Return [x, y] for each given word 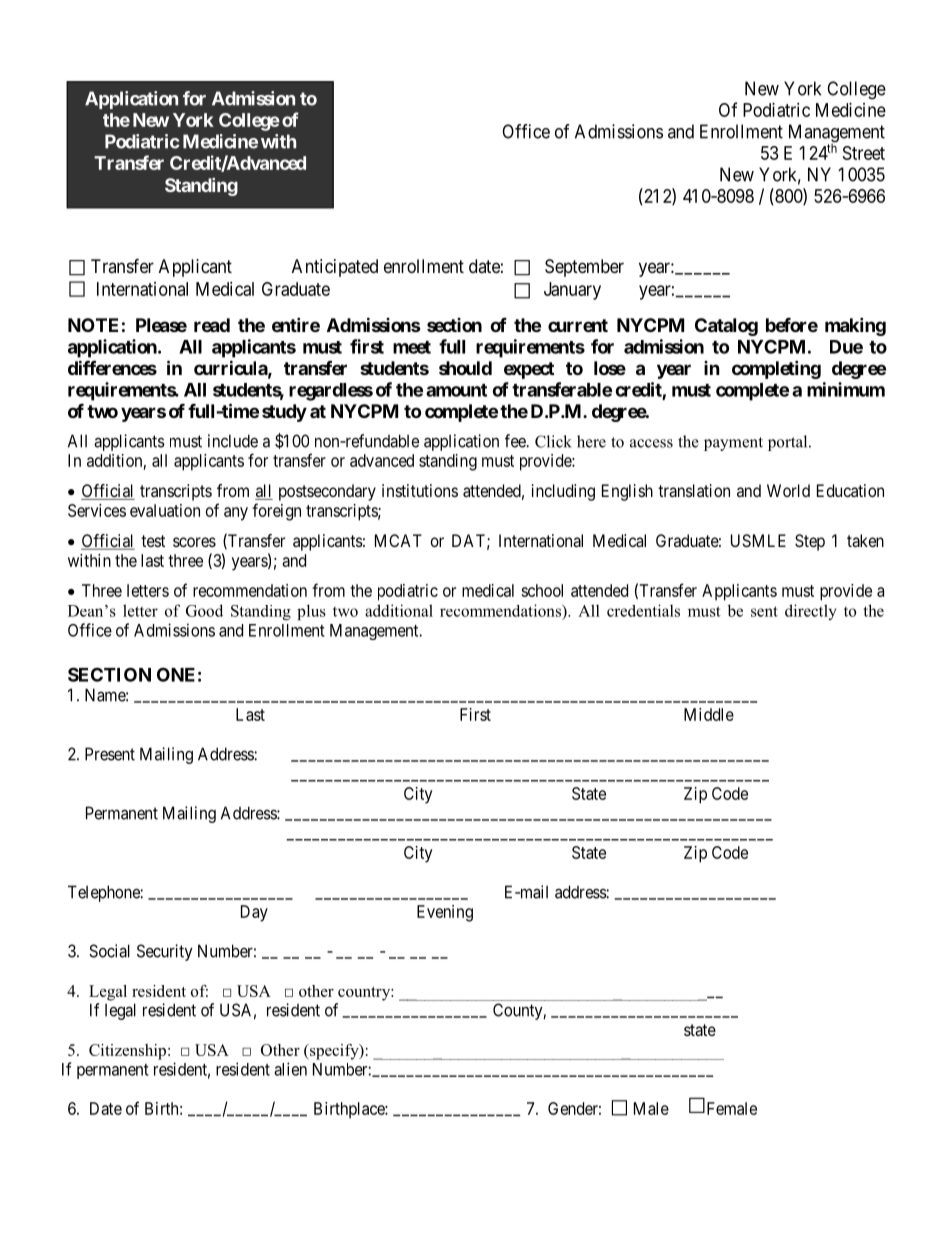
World [788, 490]
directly [811, 612]
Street [864, 153]
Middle [709, 714]
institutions [420, 490]
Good [204, 610]
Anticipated [335, 268]
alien [290, 1069]
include [233, 441]
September [584, 268]
